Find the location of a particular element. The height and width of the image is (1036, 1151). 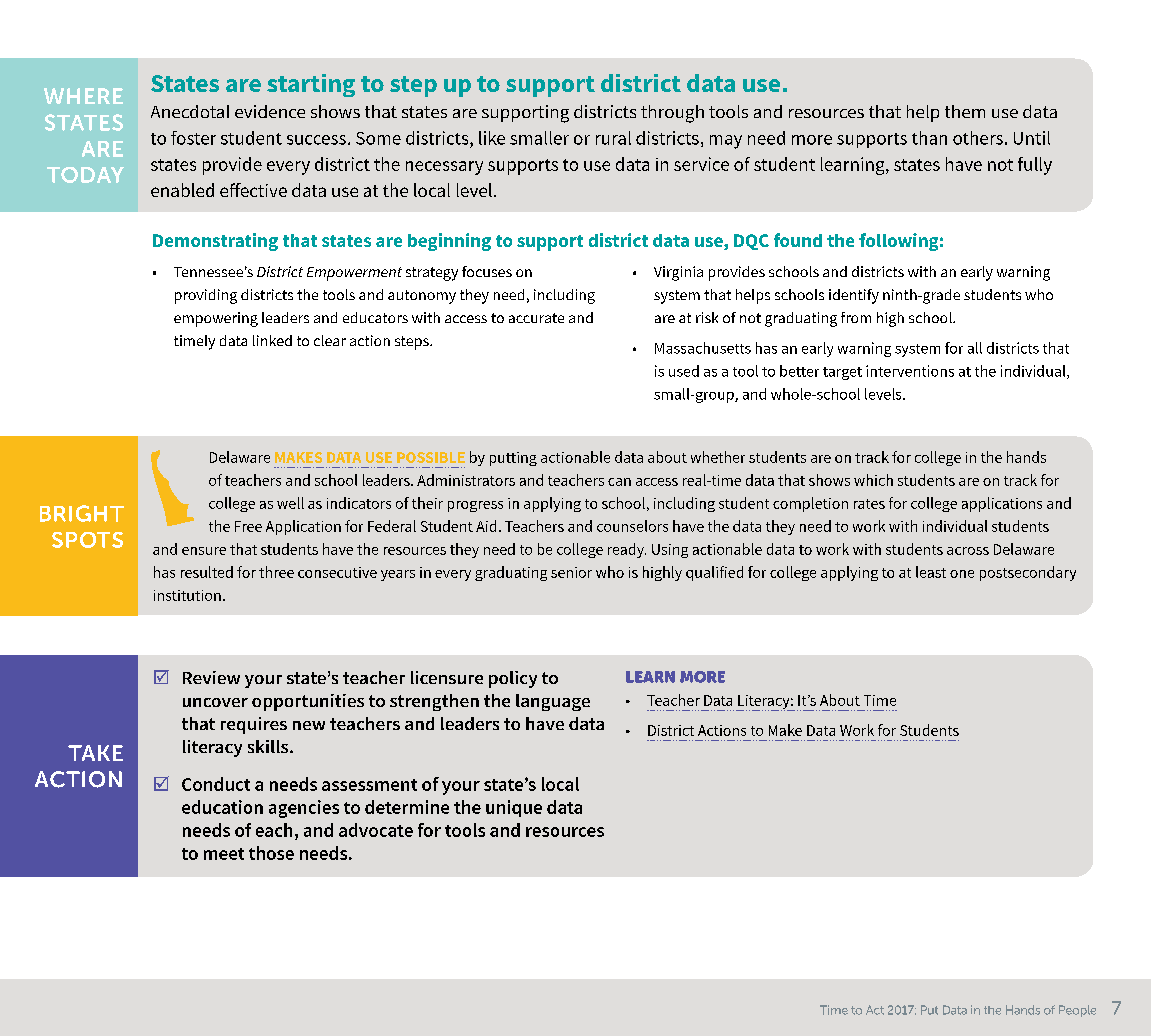

People is located at coordinates (1077, 1011).
